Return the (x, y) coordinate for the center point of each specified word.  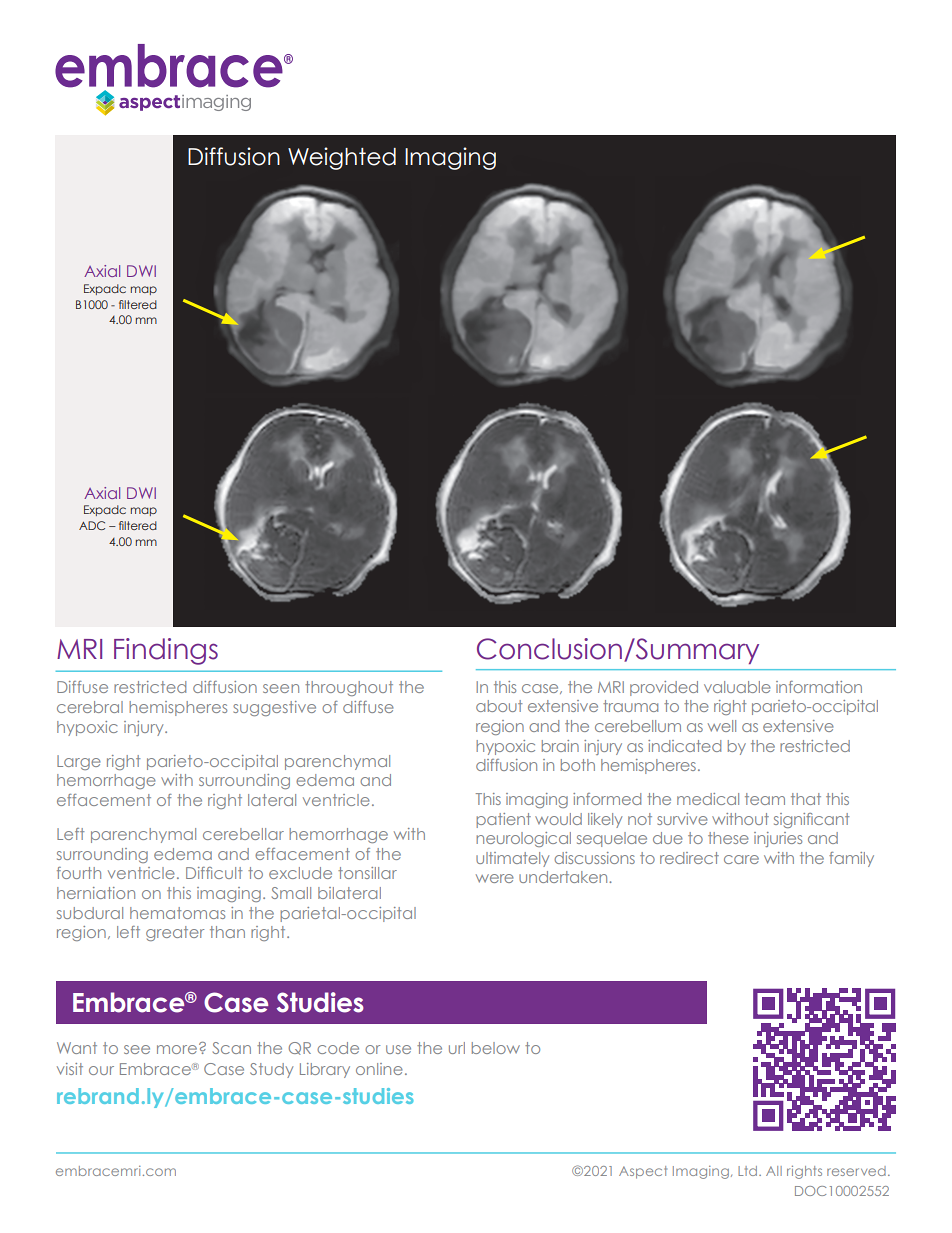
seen (281, 688)
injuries (778, 839)
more (177, 1049)
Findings (166, 651)
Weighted (342, 158)
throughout (349, 688)
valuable (737, 687)
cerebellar (243, 834)
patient (503, 820)
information (819, 687)
